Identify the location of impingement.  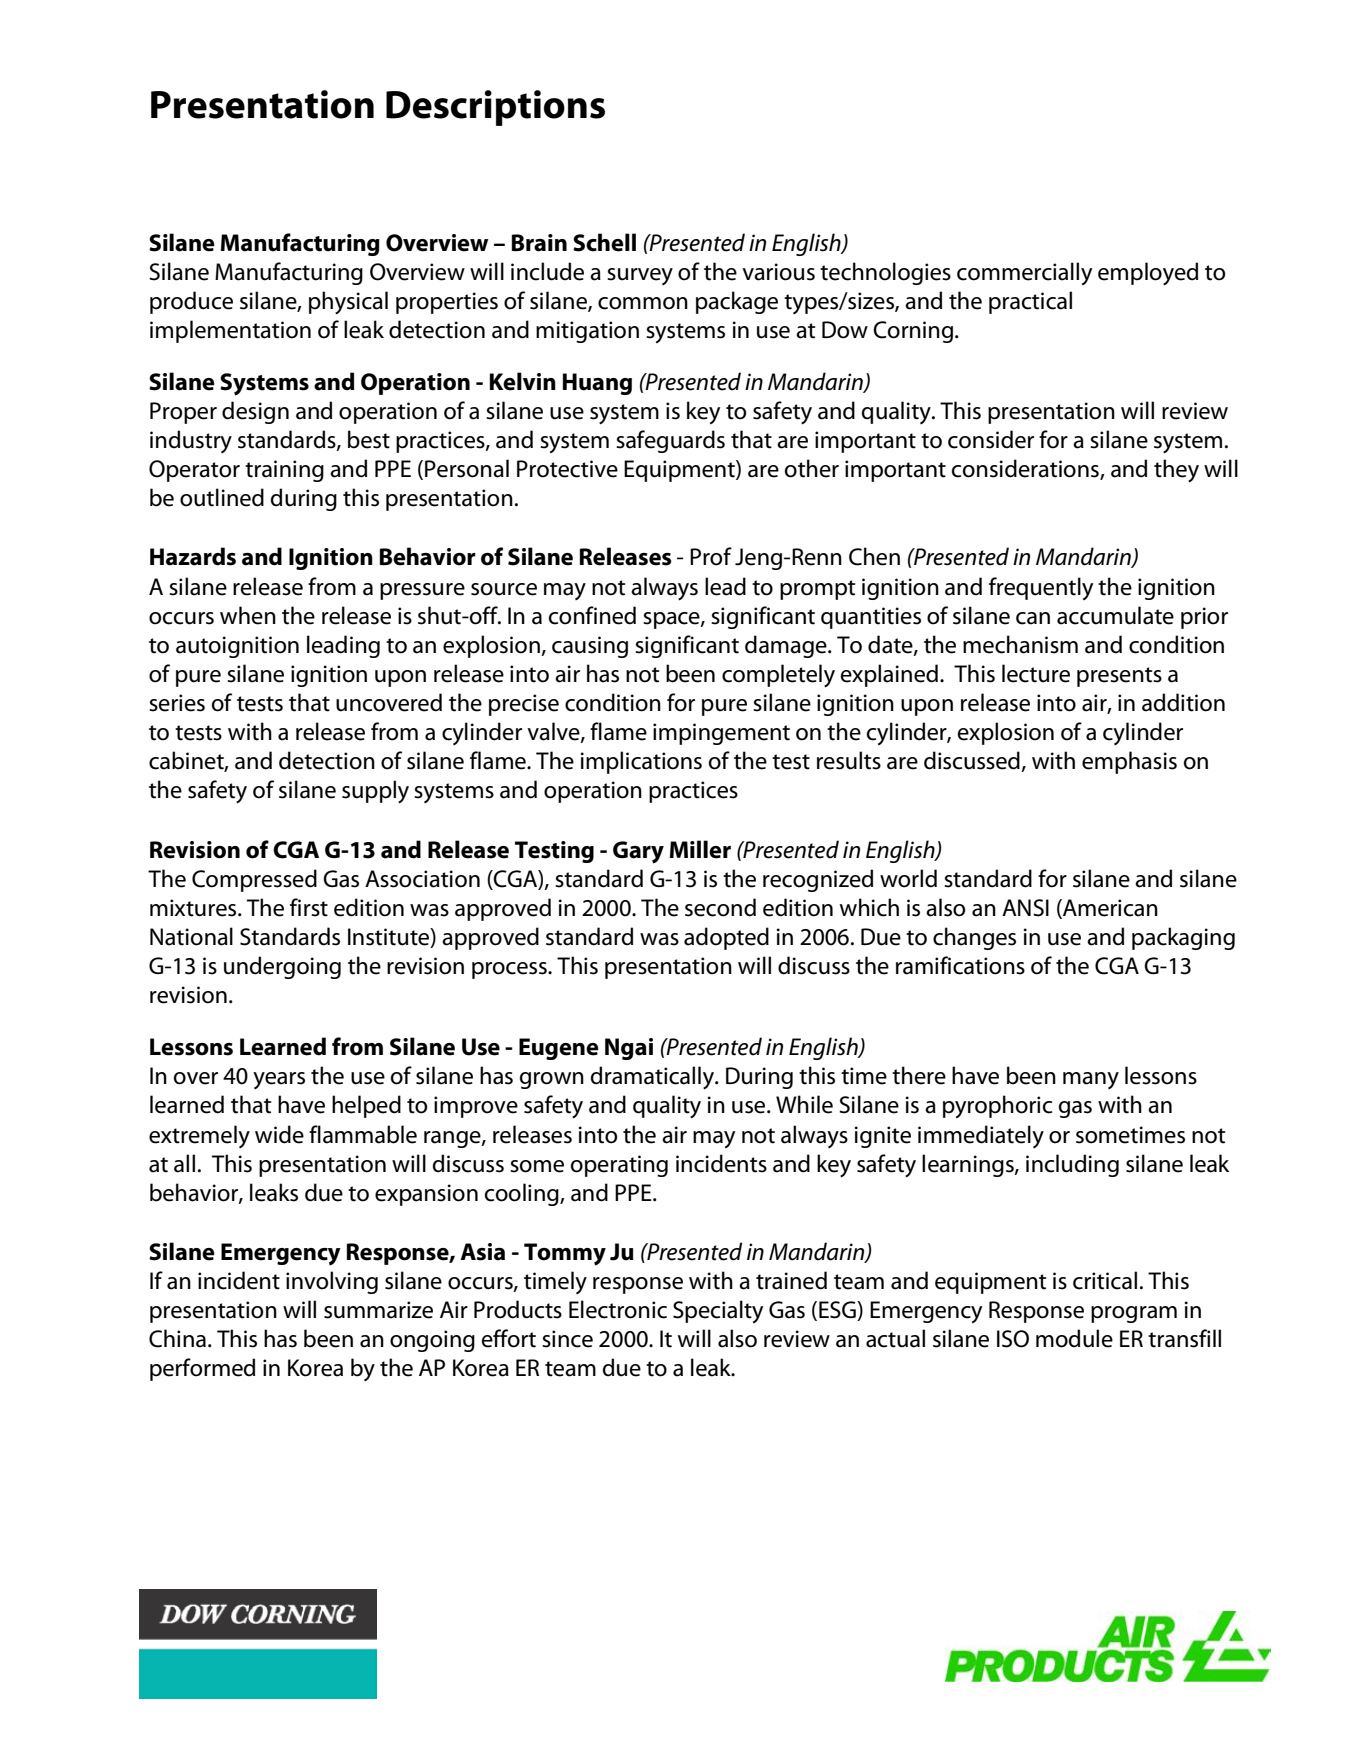
(721, 734).
